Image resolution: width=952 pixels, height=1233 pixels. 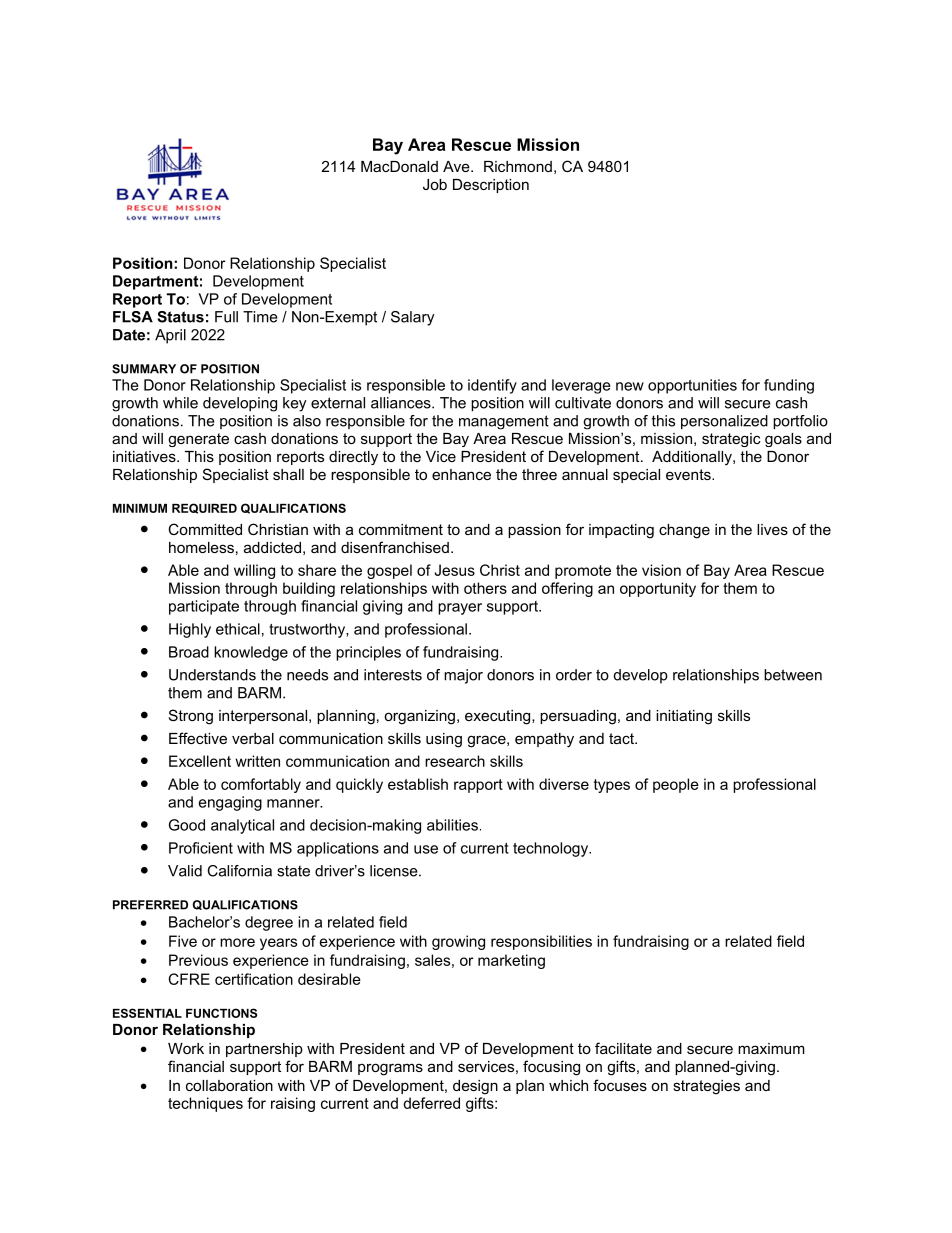 I want to click on REQUIRED, so click(x=204, y=508).
